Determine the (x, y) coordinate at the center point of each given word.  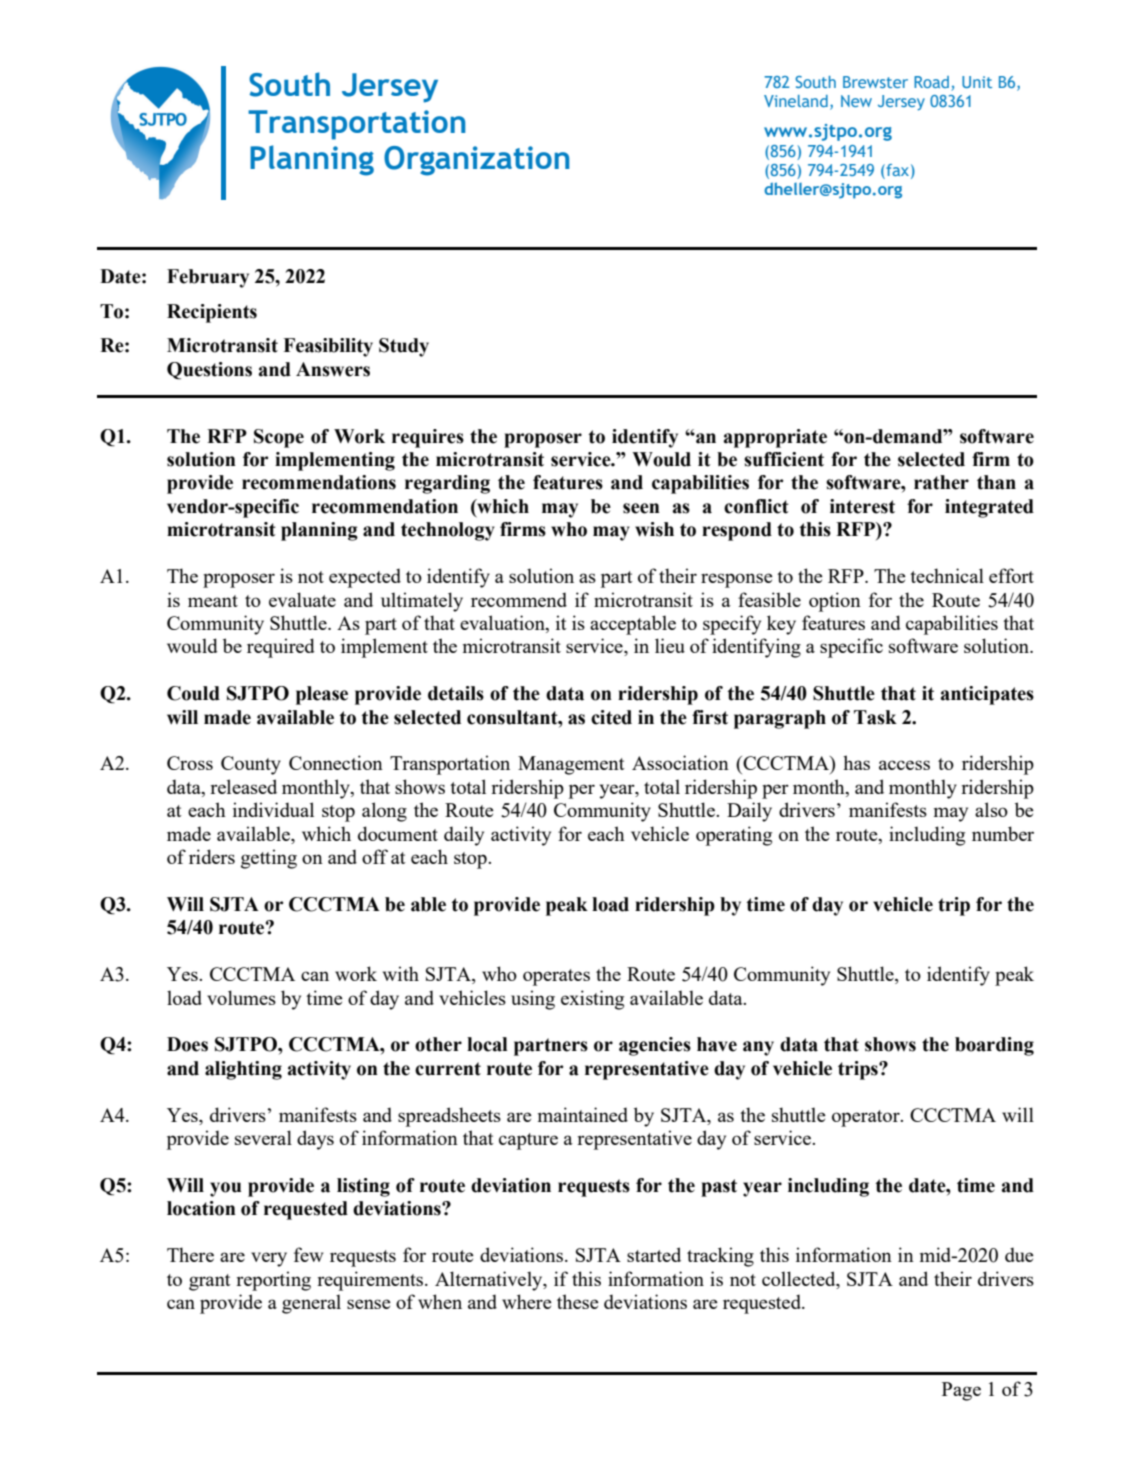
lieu (670, 645)
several (263, 1137)
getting (269, 859)
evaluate (302, 599)
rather (941, 482)
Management (571, 765)
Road (931, 82)
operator (867, 1118)
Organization (476, 161)
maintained (583, 1114)
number (1003, 833)
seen (641, 508)
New (856, 101)
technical (947, 575)
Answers (333, 369)
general (311, 1304)
